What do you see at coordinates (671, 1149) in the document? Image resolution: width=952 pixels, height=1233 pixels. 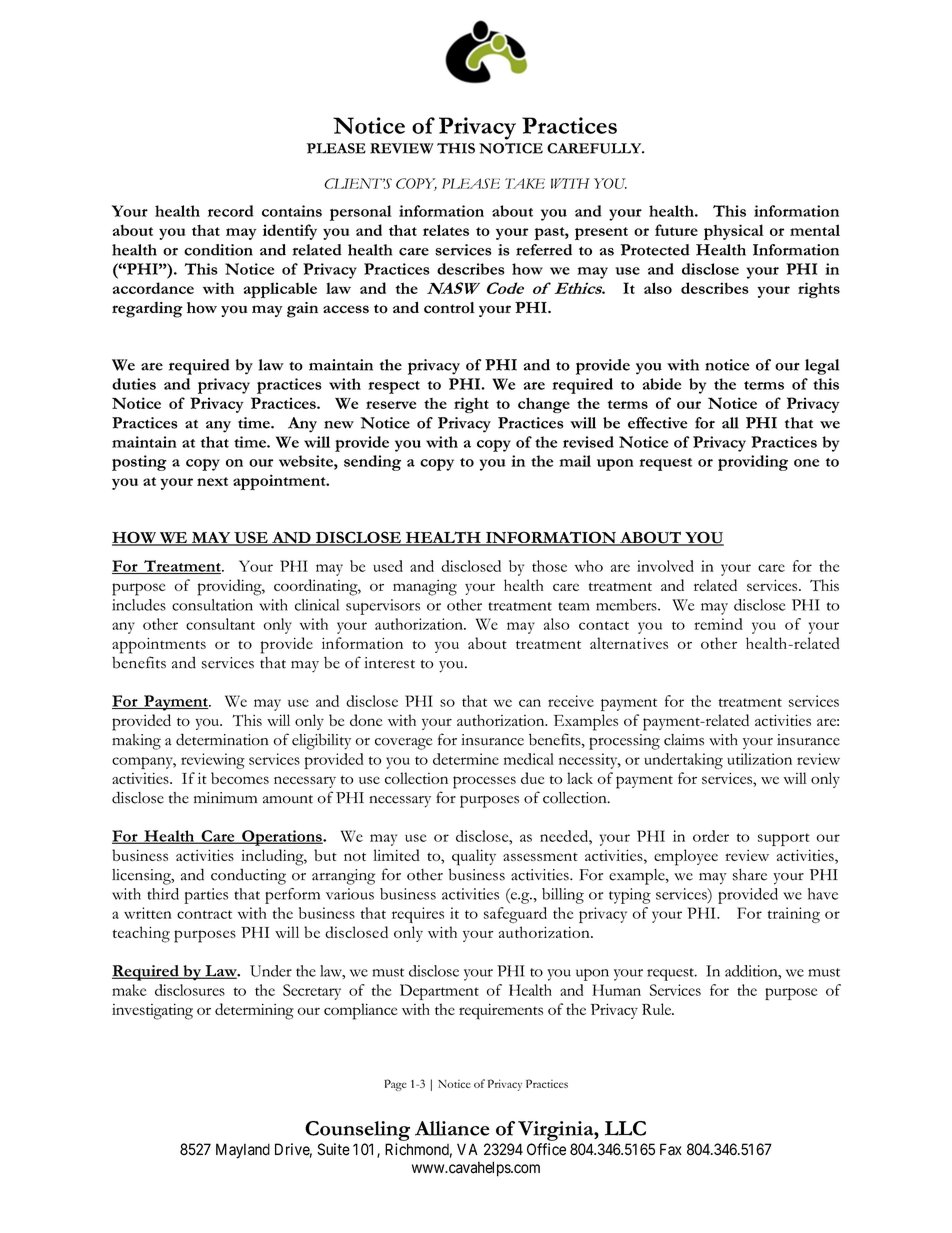 I see `Fax` at bounding box center [671, 1149].
